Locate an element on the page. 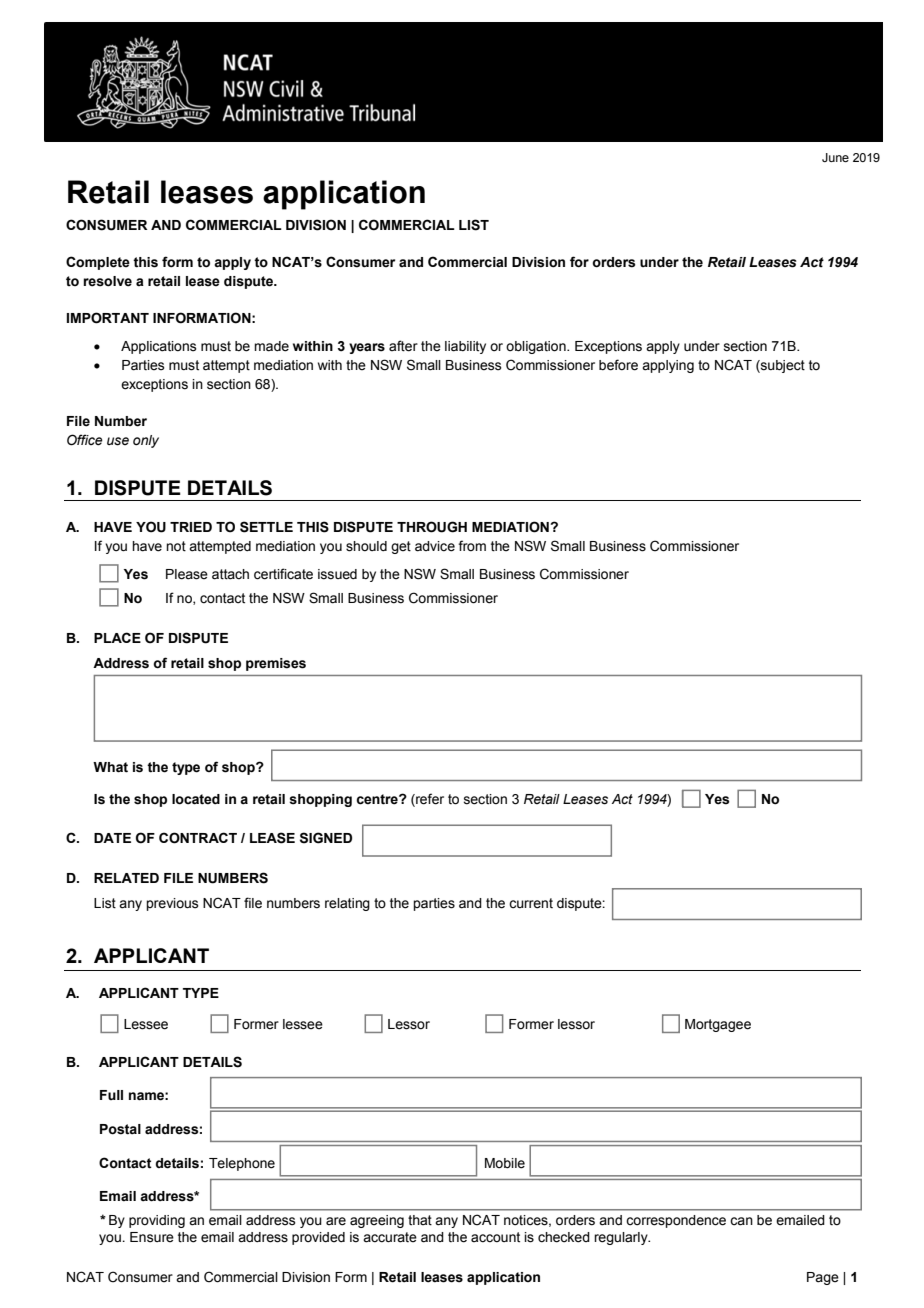  centre is located at coordinates (378, 799).
